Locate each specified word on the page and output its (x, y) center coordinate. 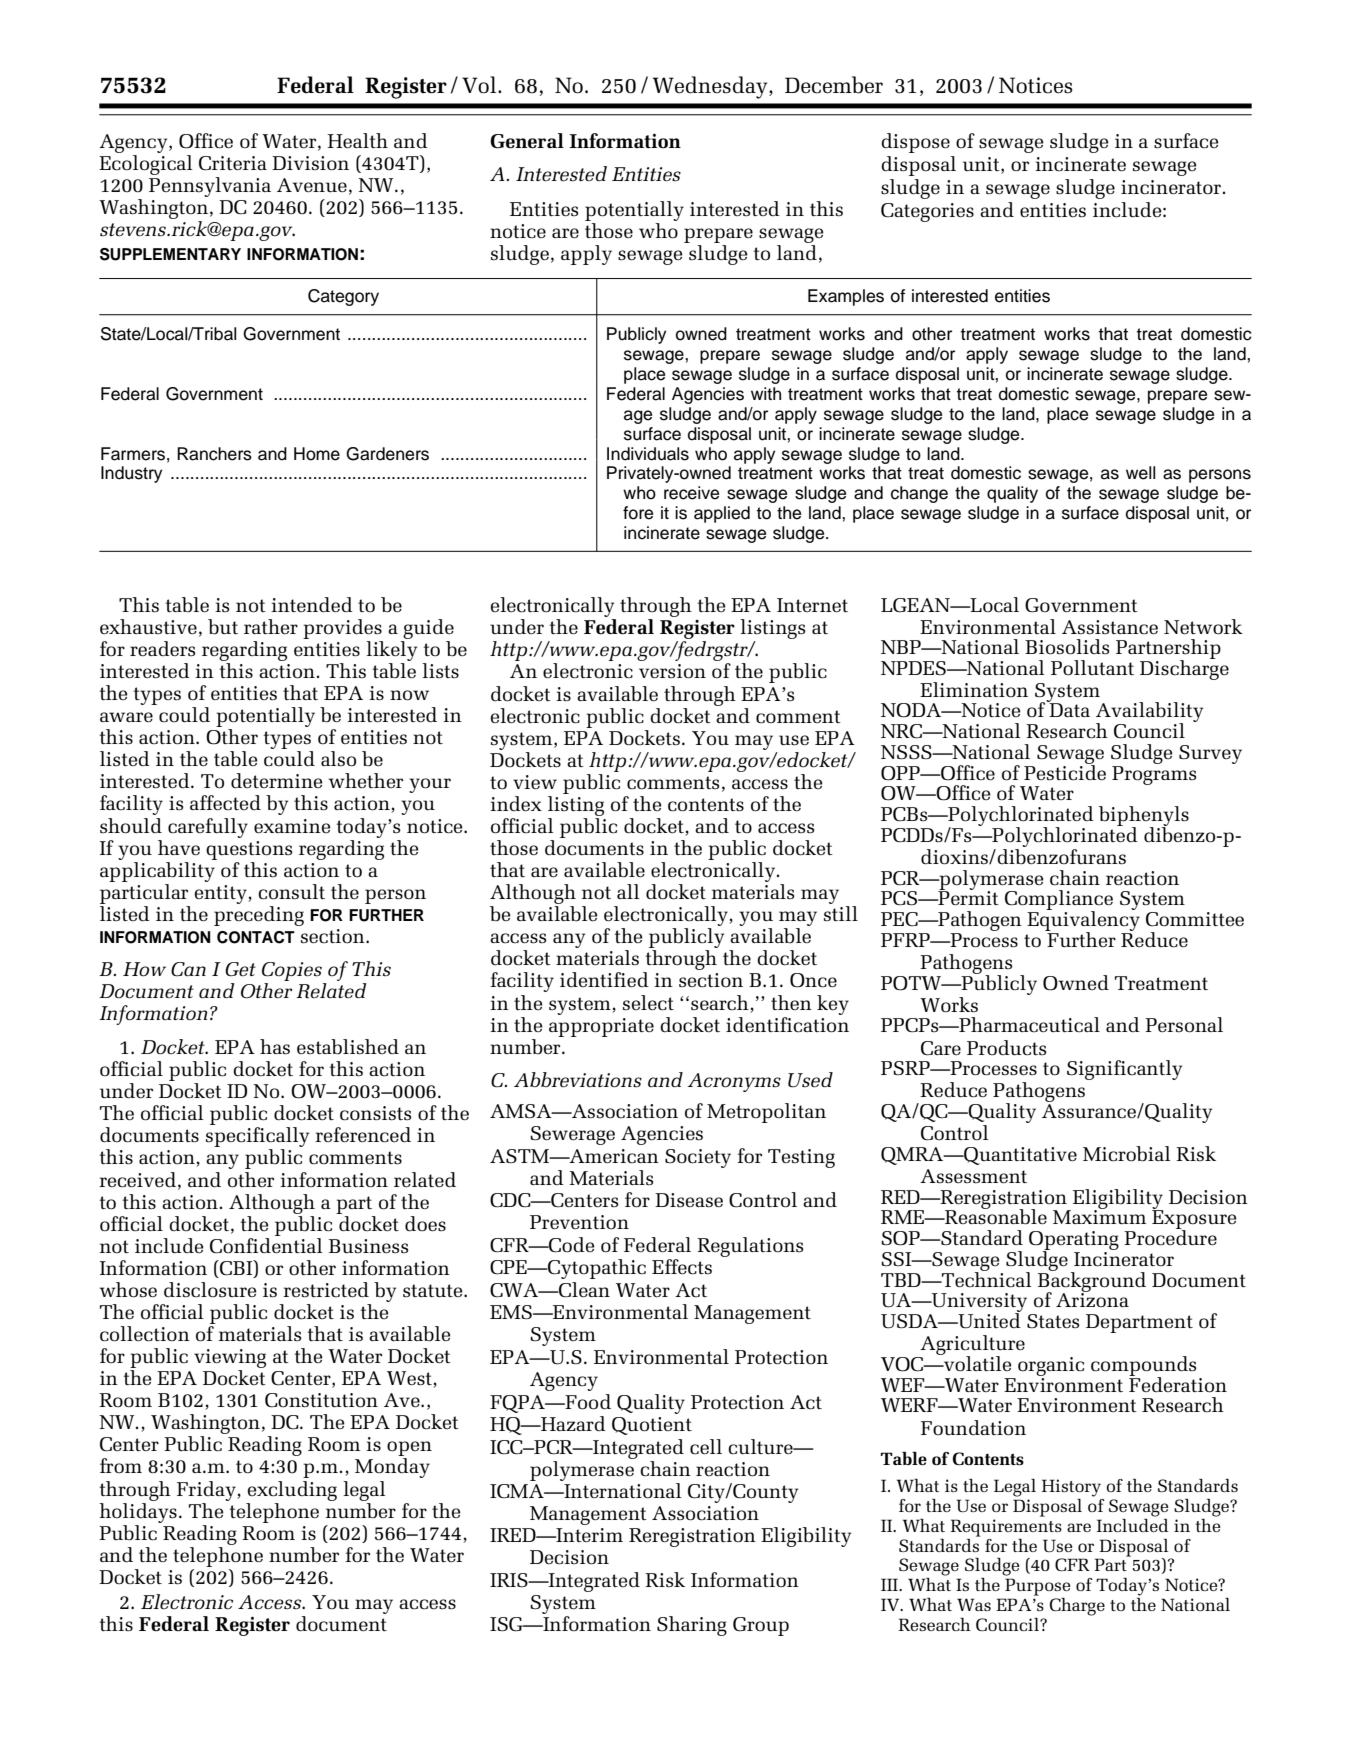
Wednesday (711, 87)
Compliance (1059, 901)
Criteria (233, 163)
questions (249, 850)
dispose (915, 143)
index (516, 804)
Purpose (1037, 1587)
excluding (292, 1491)
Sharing (692, 1626)
